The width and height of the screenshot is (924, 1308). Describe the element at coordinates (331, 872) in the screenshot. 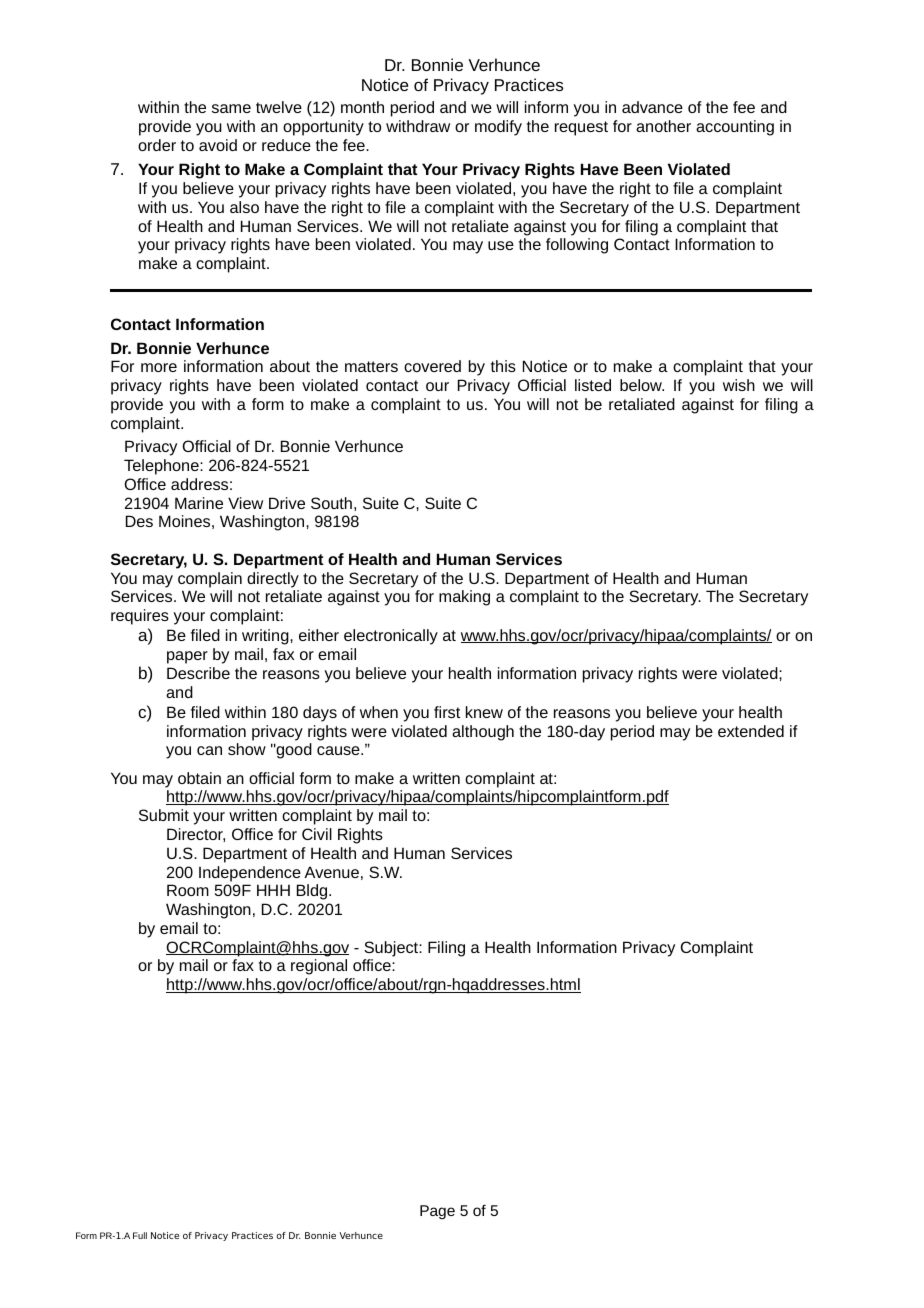

I see `Avenue` at that location.
